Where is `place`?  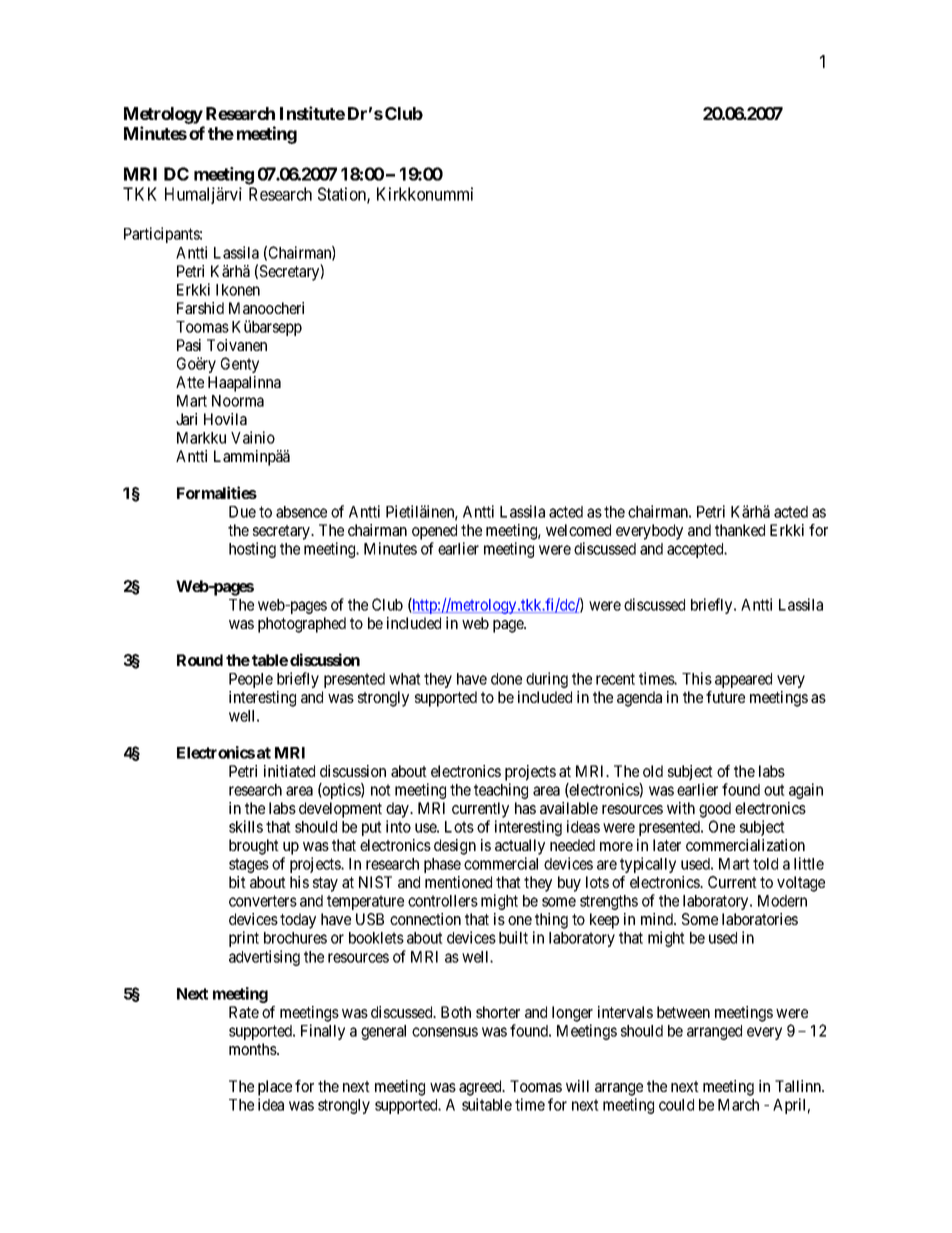 place is located at coordinates (275, 1088).
